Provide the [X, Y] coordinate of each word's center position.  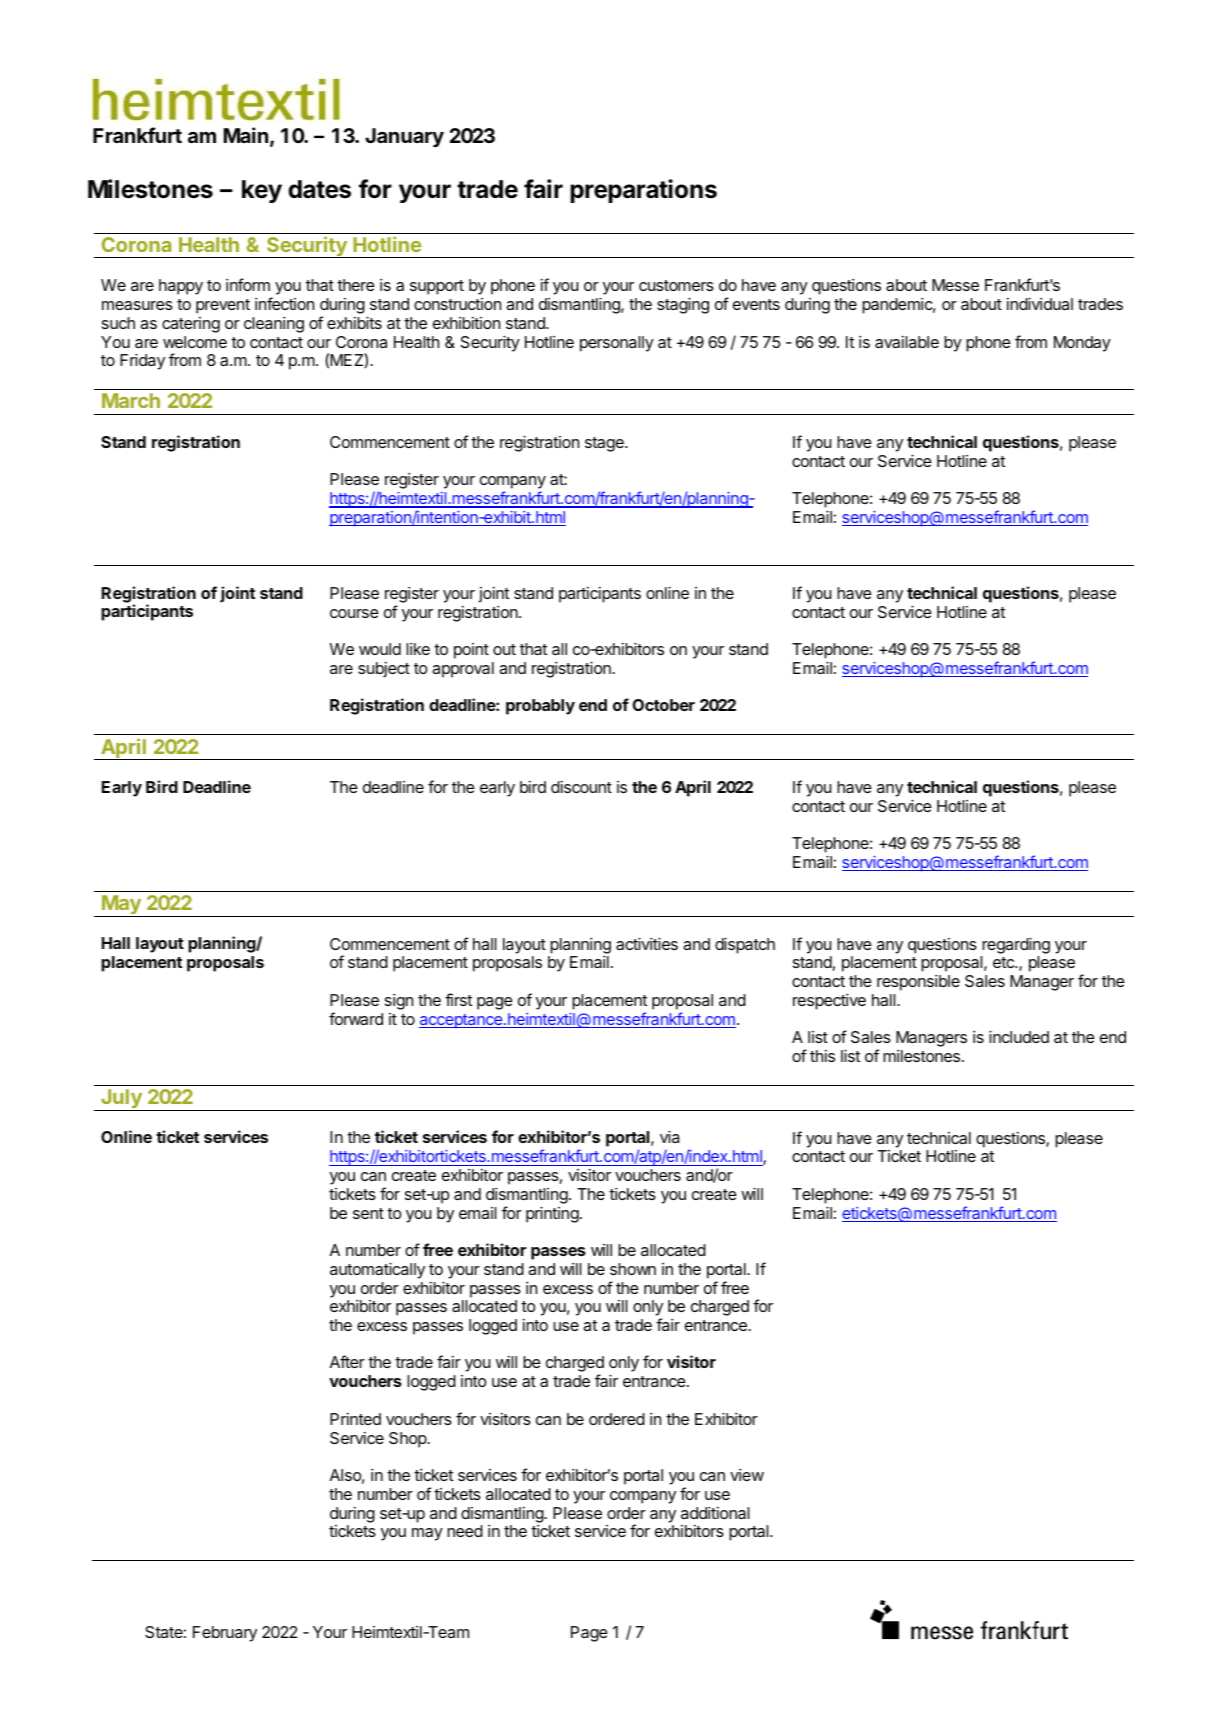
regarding [1016, 945]
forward [356, 1018]
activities [647, 943]
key [262, 191]
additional [715, 1513]
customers [676, 285]
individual [1040, 303]
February [225, 1634]
